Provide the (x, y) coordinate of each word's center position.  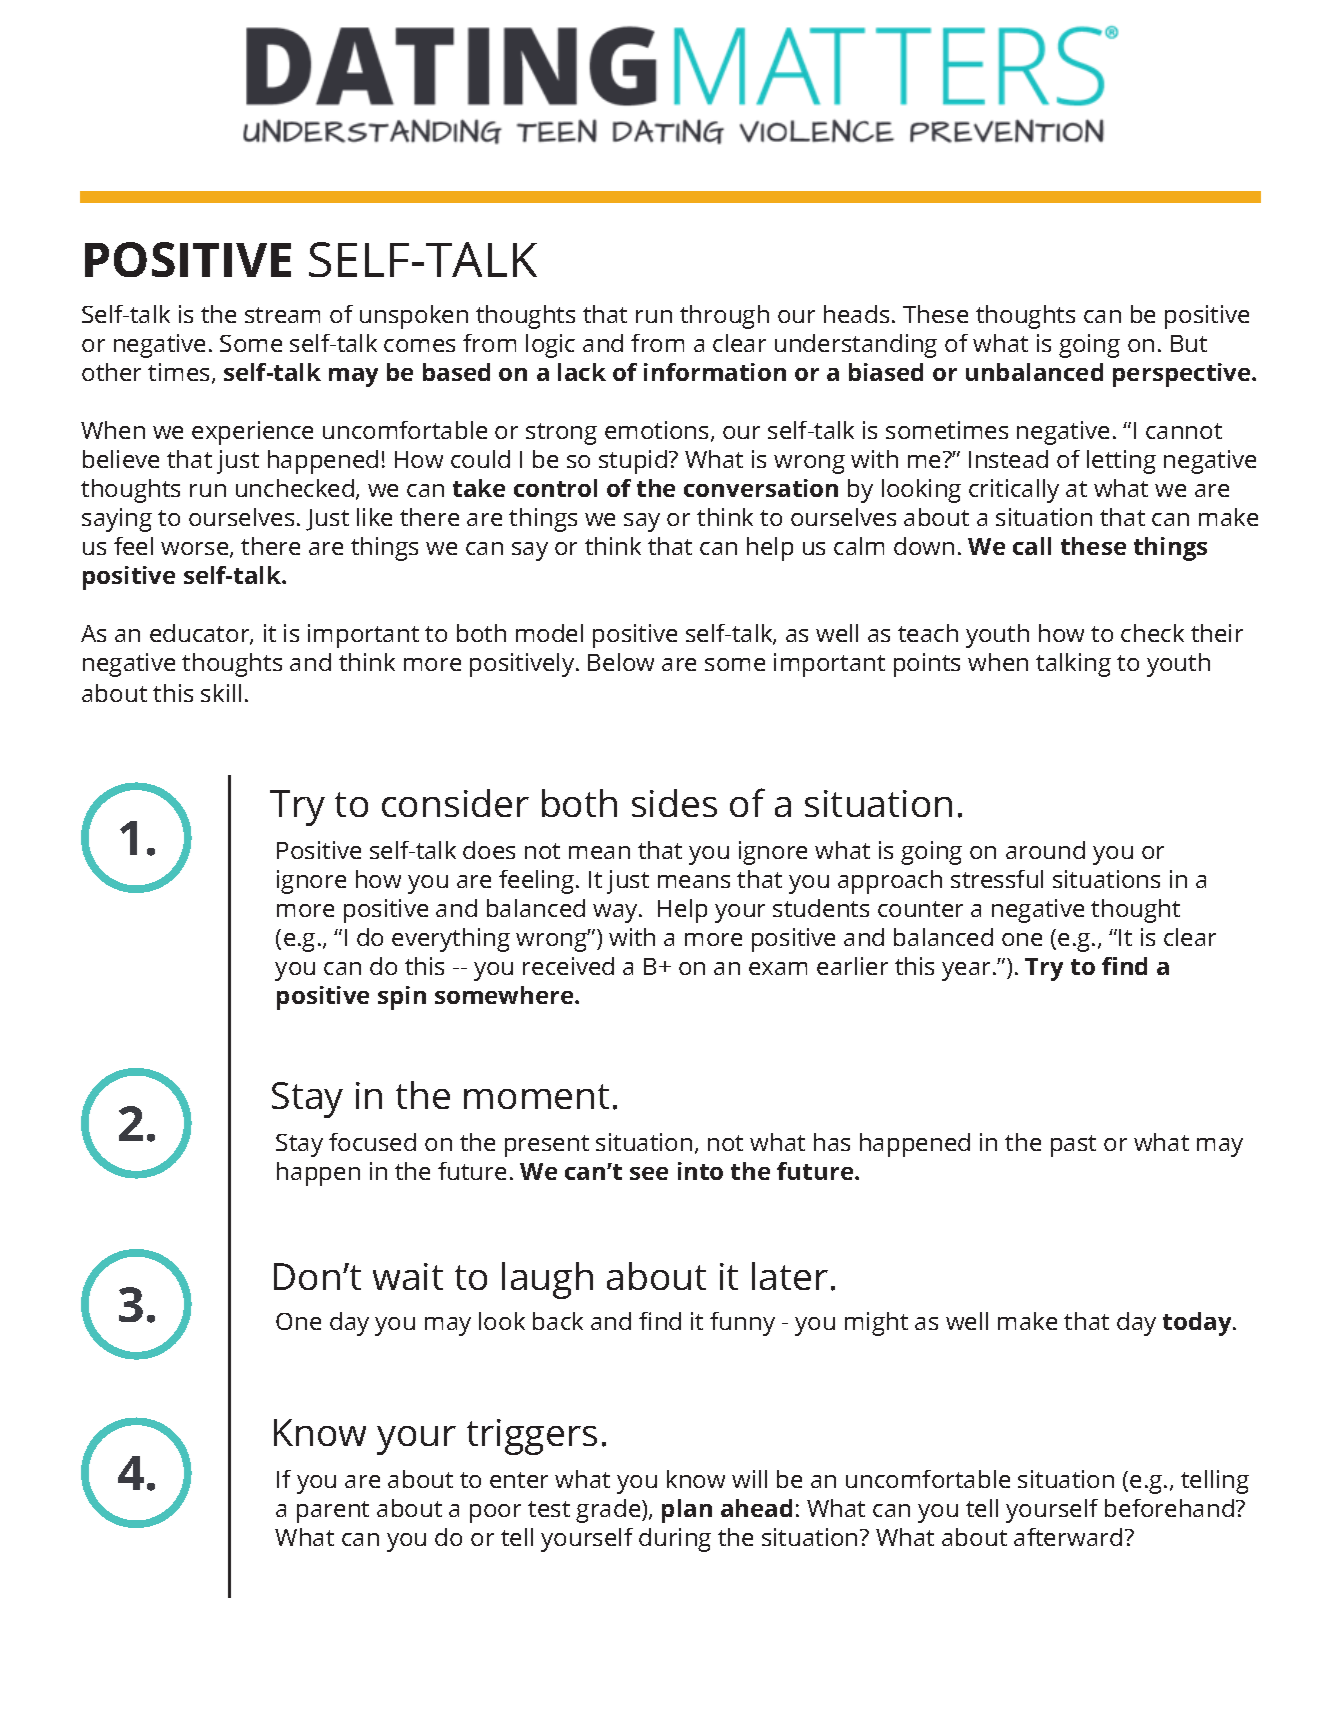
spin (402, 998)
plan (687, 1511)
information (715, 372)
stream (282, 315)
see (649, 1173)
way (616, 913)
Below (621, 662)
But (1189, 343)
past (1073, 1146)
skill (221, 693)
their (1217, 633)
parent (333, 1512)
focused (372, 1142)
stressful (997, 879)
